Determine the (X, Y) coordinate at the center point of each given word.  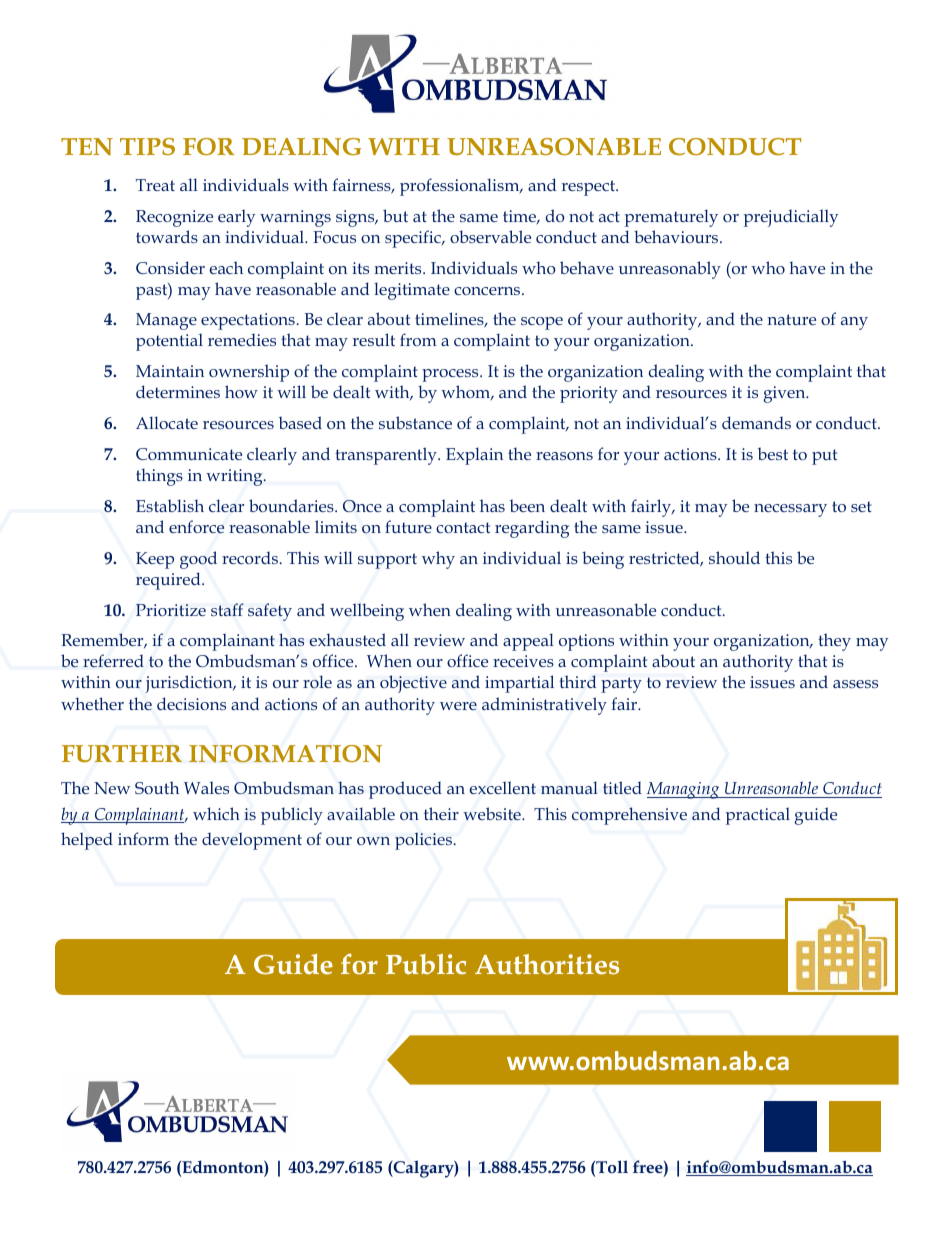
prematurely (671, 218)
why (438, 560)
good (198, 560)
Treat (155, 185)
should (734, 557)
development (252, 841)
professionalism (461, 187)
